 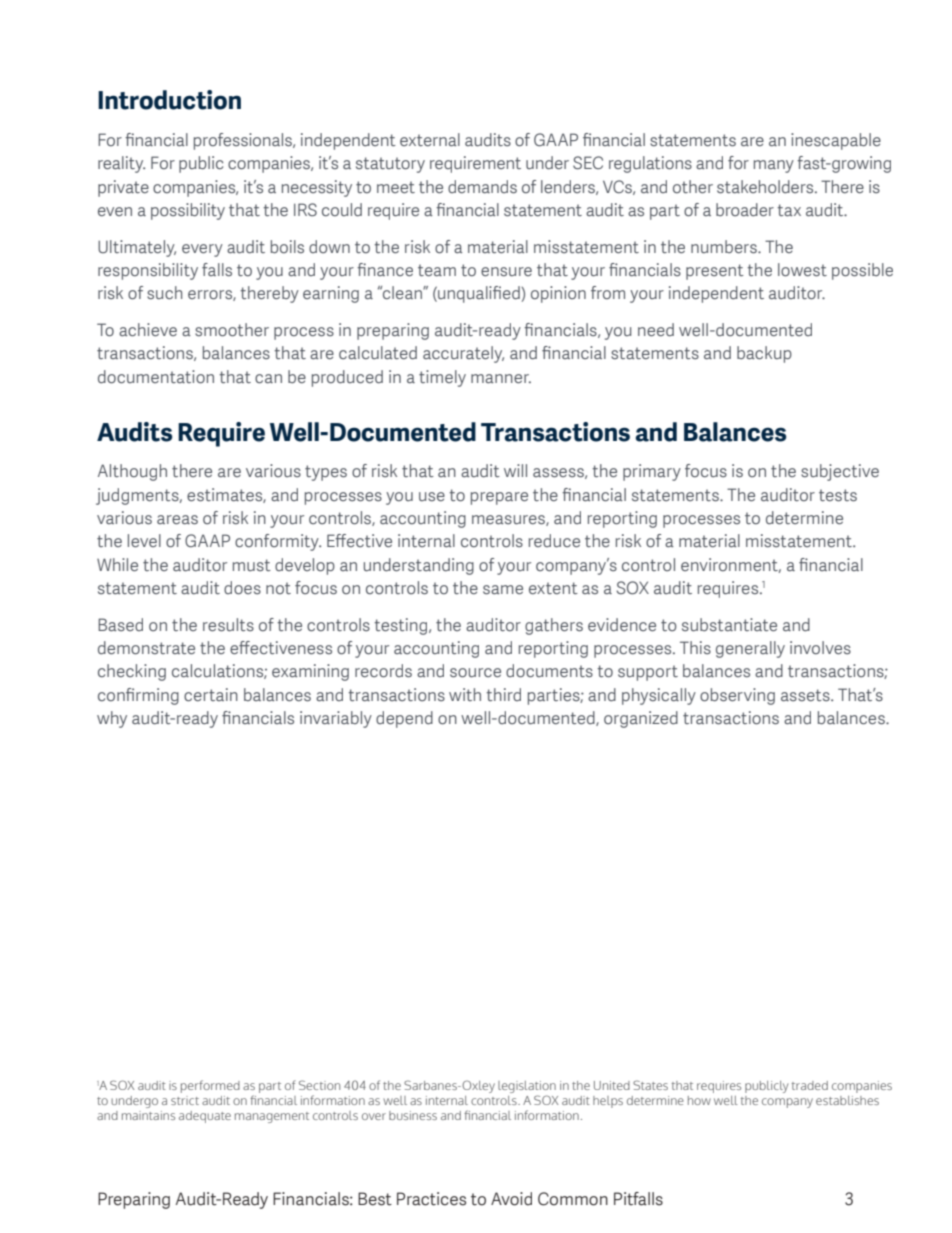 I want to click on many, so click(x=774, y=166).
